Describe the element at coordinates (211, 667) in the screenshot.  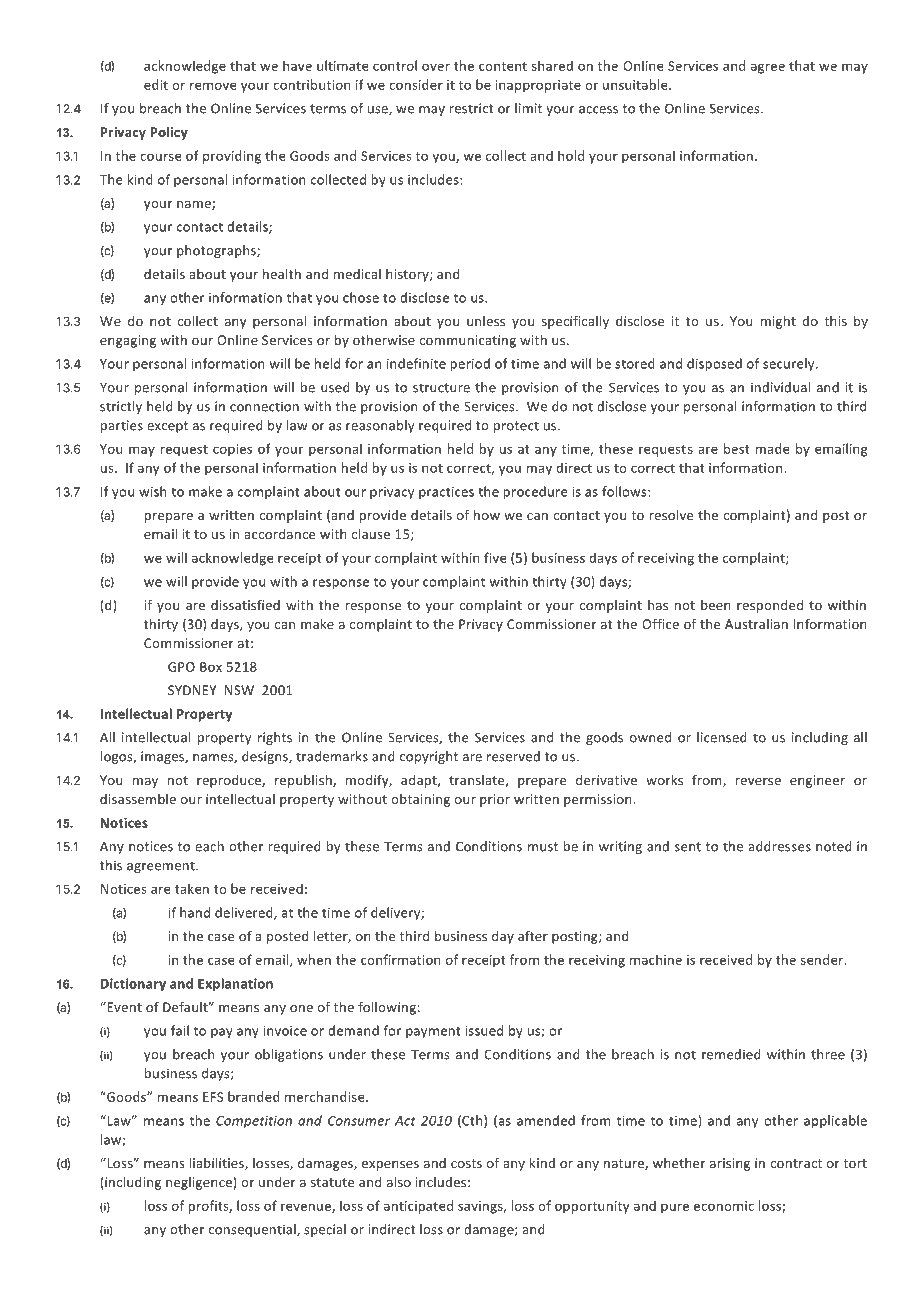
I see `Box` at that location.
